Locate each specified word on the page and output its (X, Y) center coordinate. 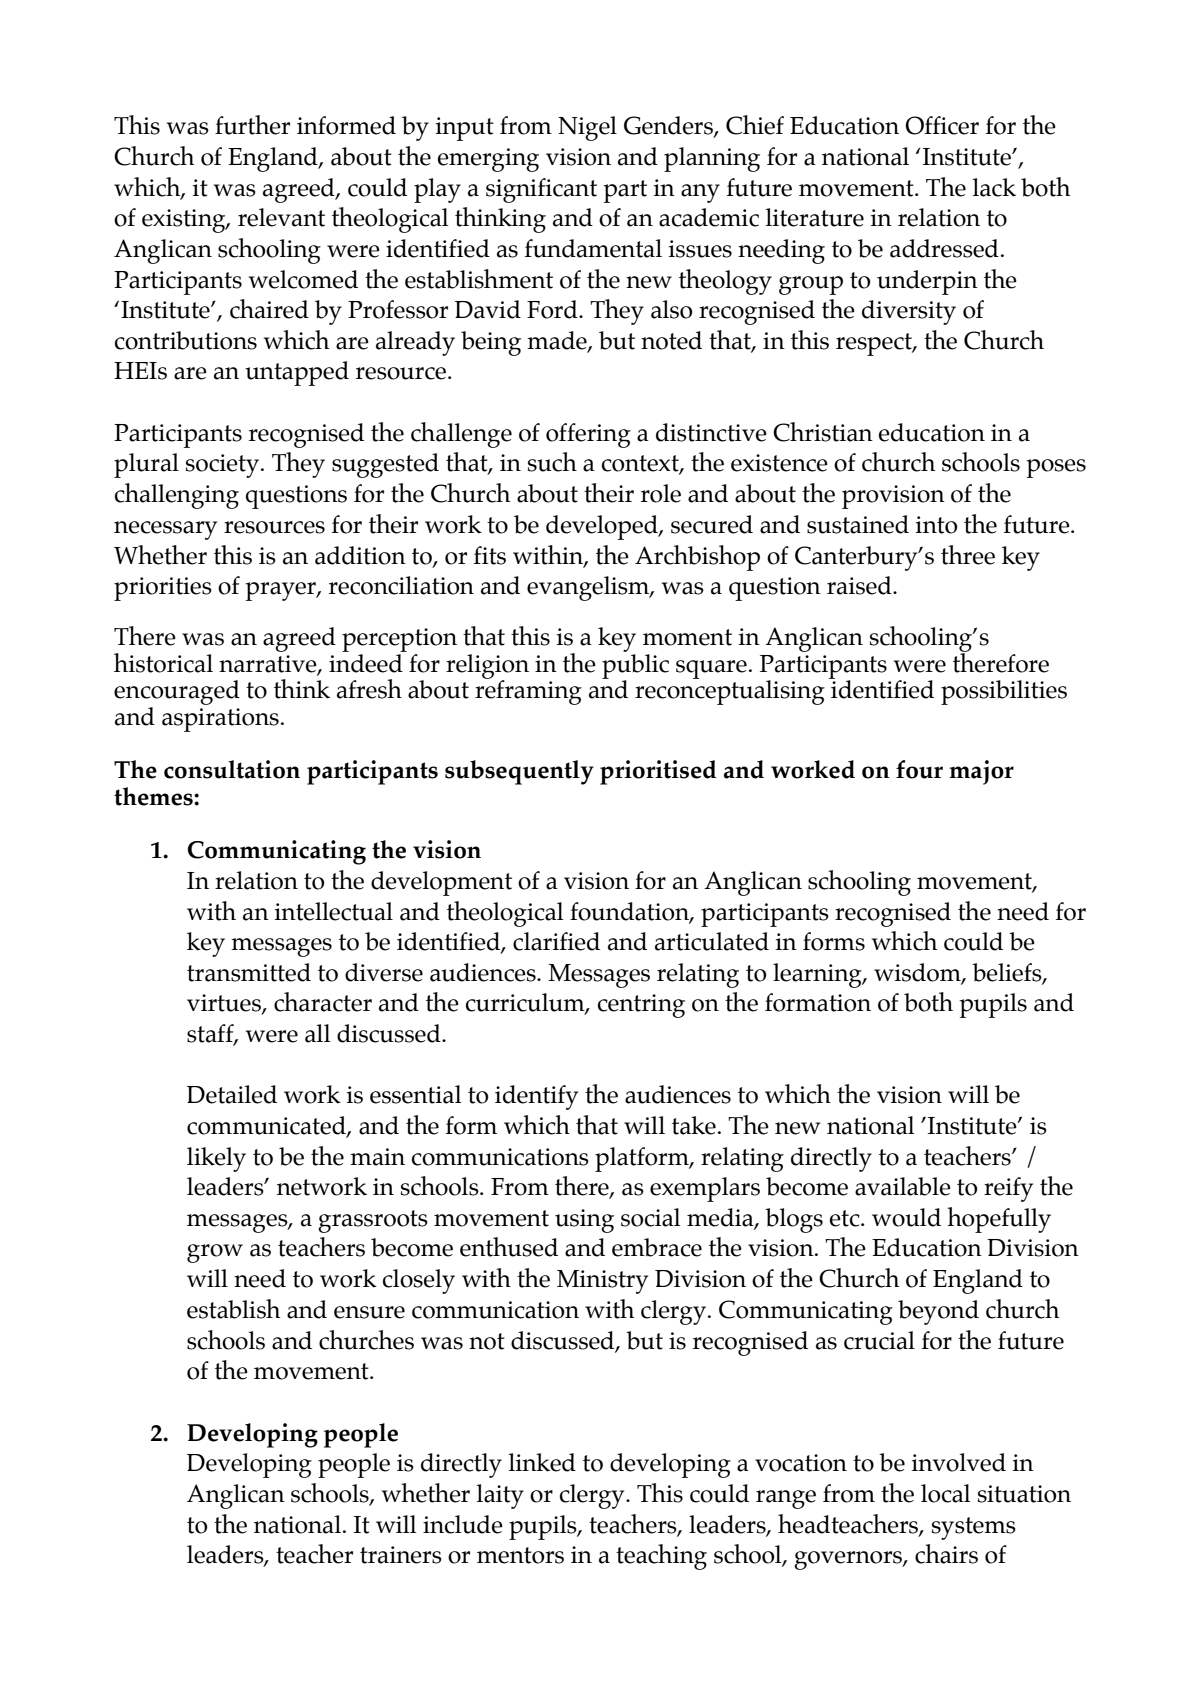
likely (216, 1159)
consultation (232, 769)
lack (994, 187)
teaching (661, 1557)
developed (603, 527)
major (981, 772)
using (584, 1221)
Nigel (587, 128)
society (224, 466)
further (252, 125)
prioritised (658, 772)
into (936, 525)
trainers (401, 1555)
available (903, 1186)
